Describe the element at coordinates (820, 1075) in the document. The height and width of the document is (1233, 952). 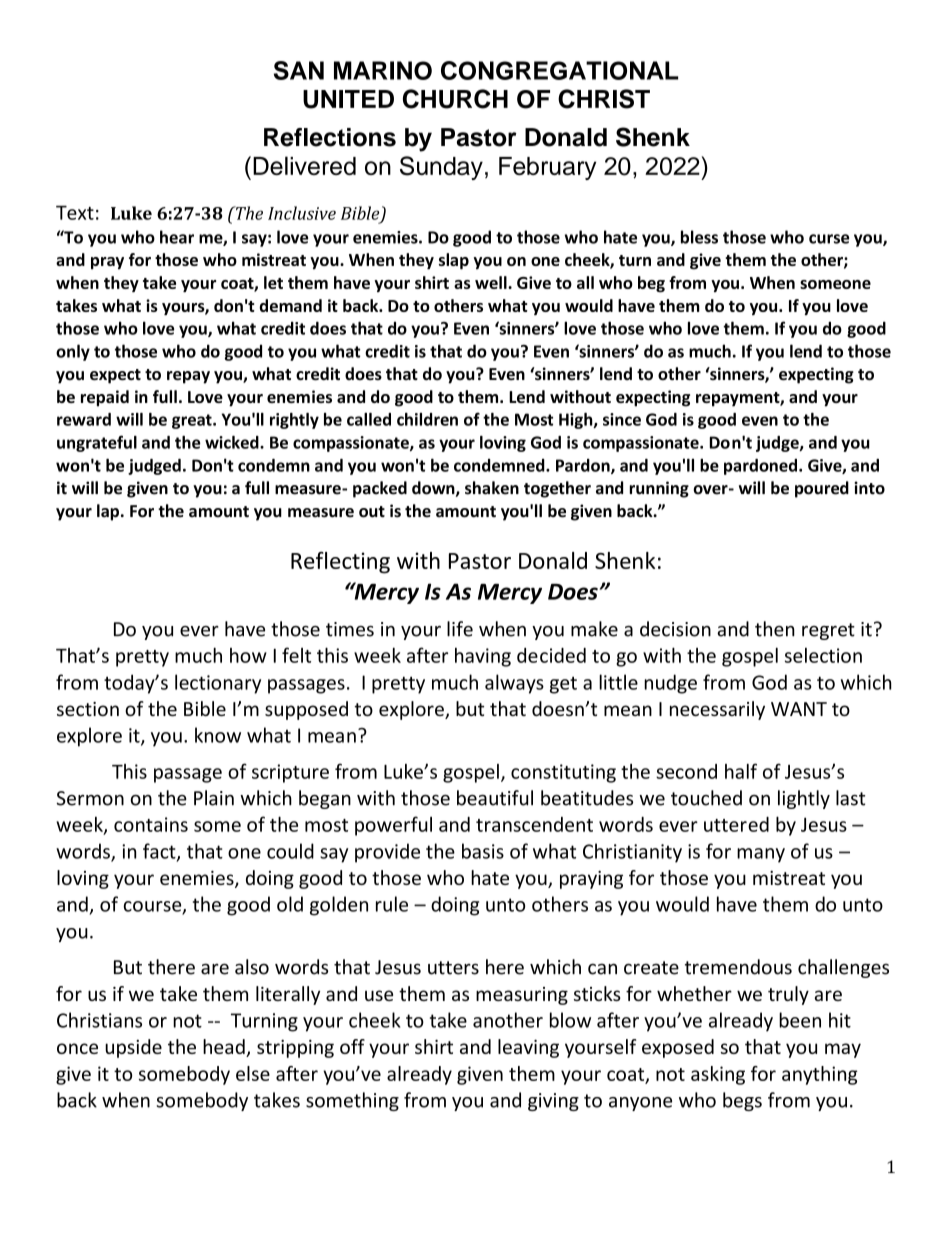
I see `anything` at that location.
